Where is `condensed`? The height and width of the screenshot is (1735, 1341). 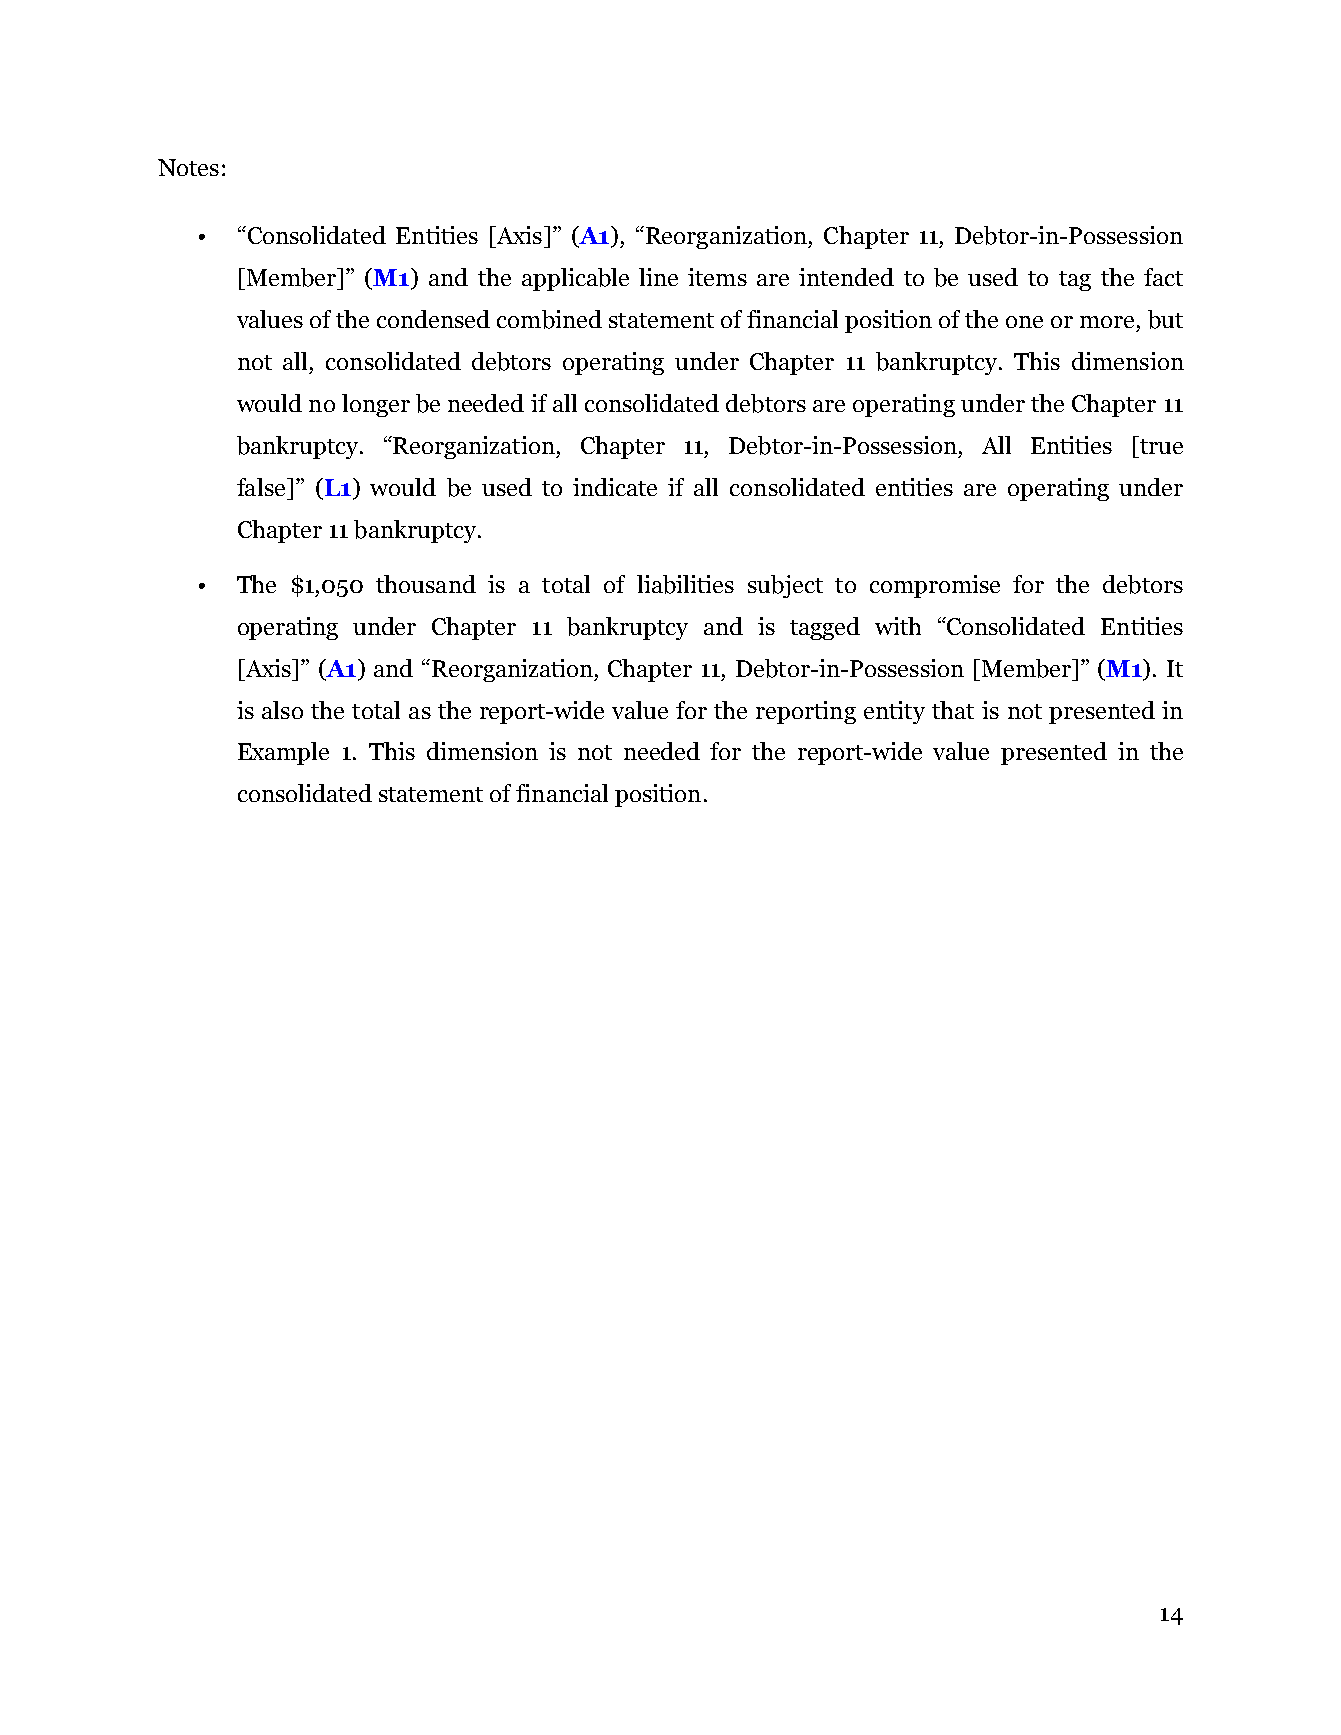 condensed is located at coordinates (433, 319).
